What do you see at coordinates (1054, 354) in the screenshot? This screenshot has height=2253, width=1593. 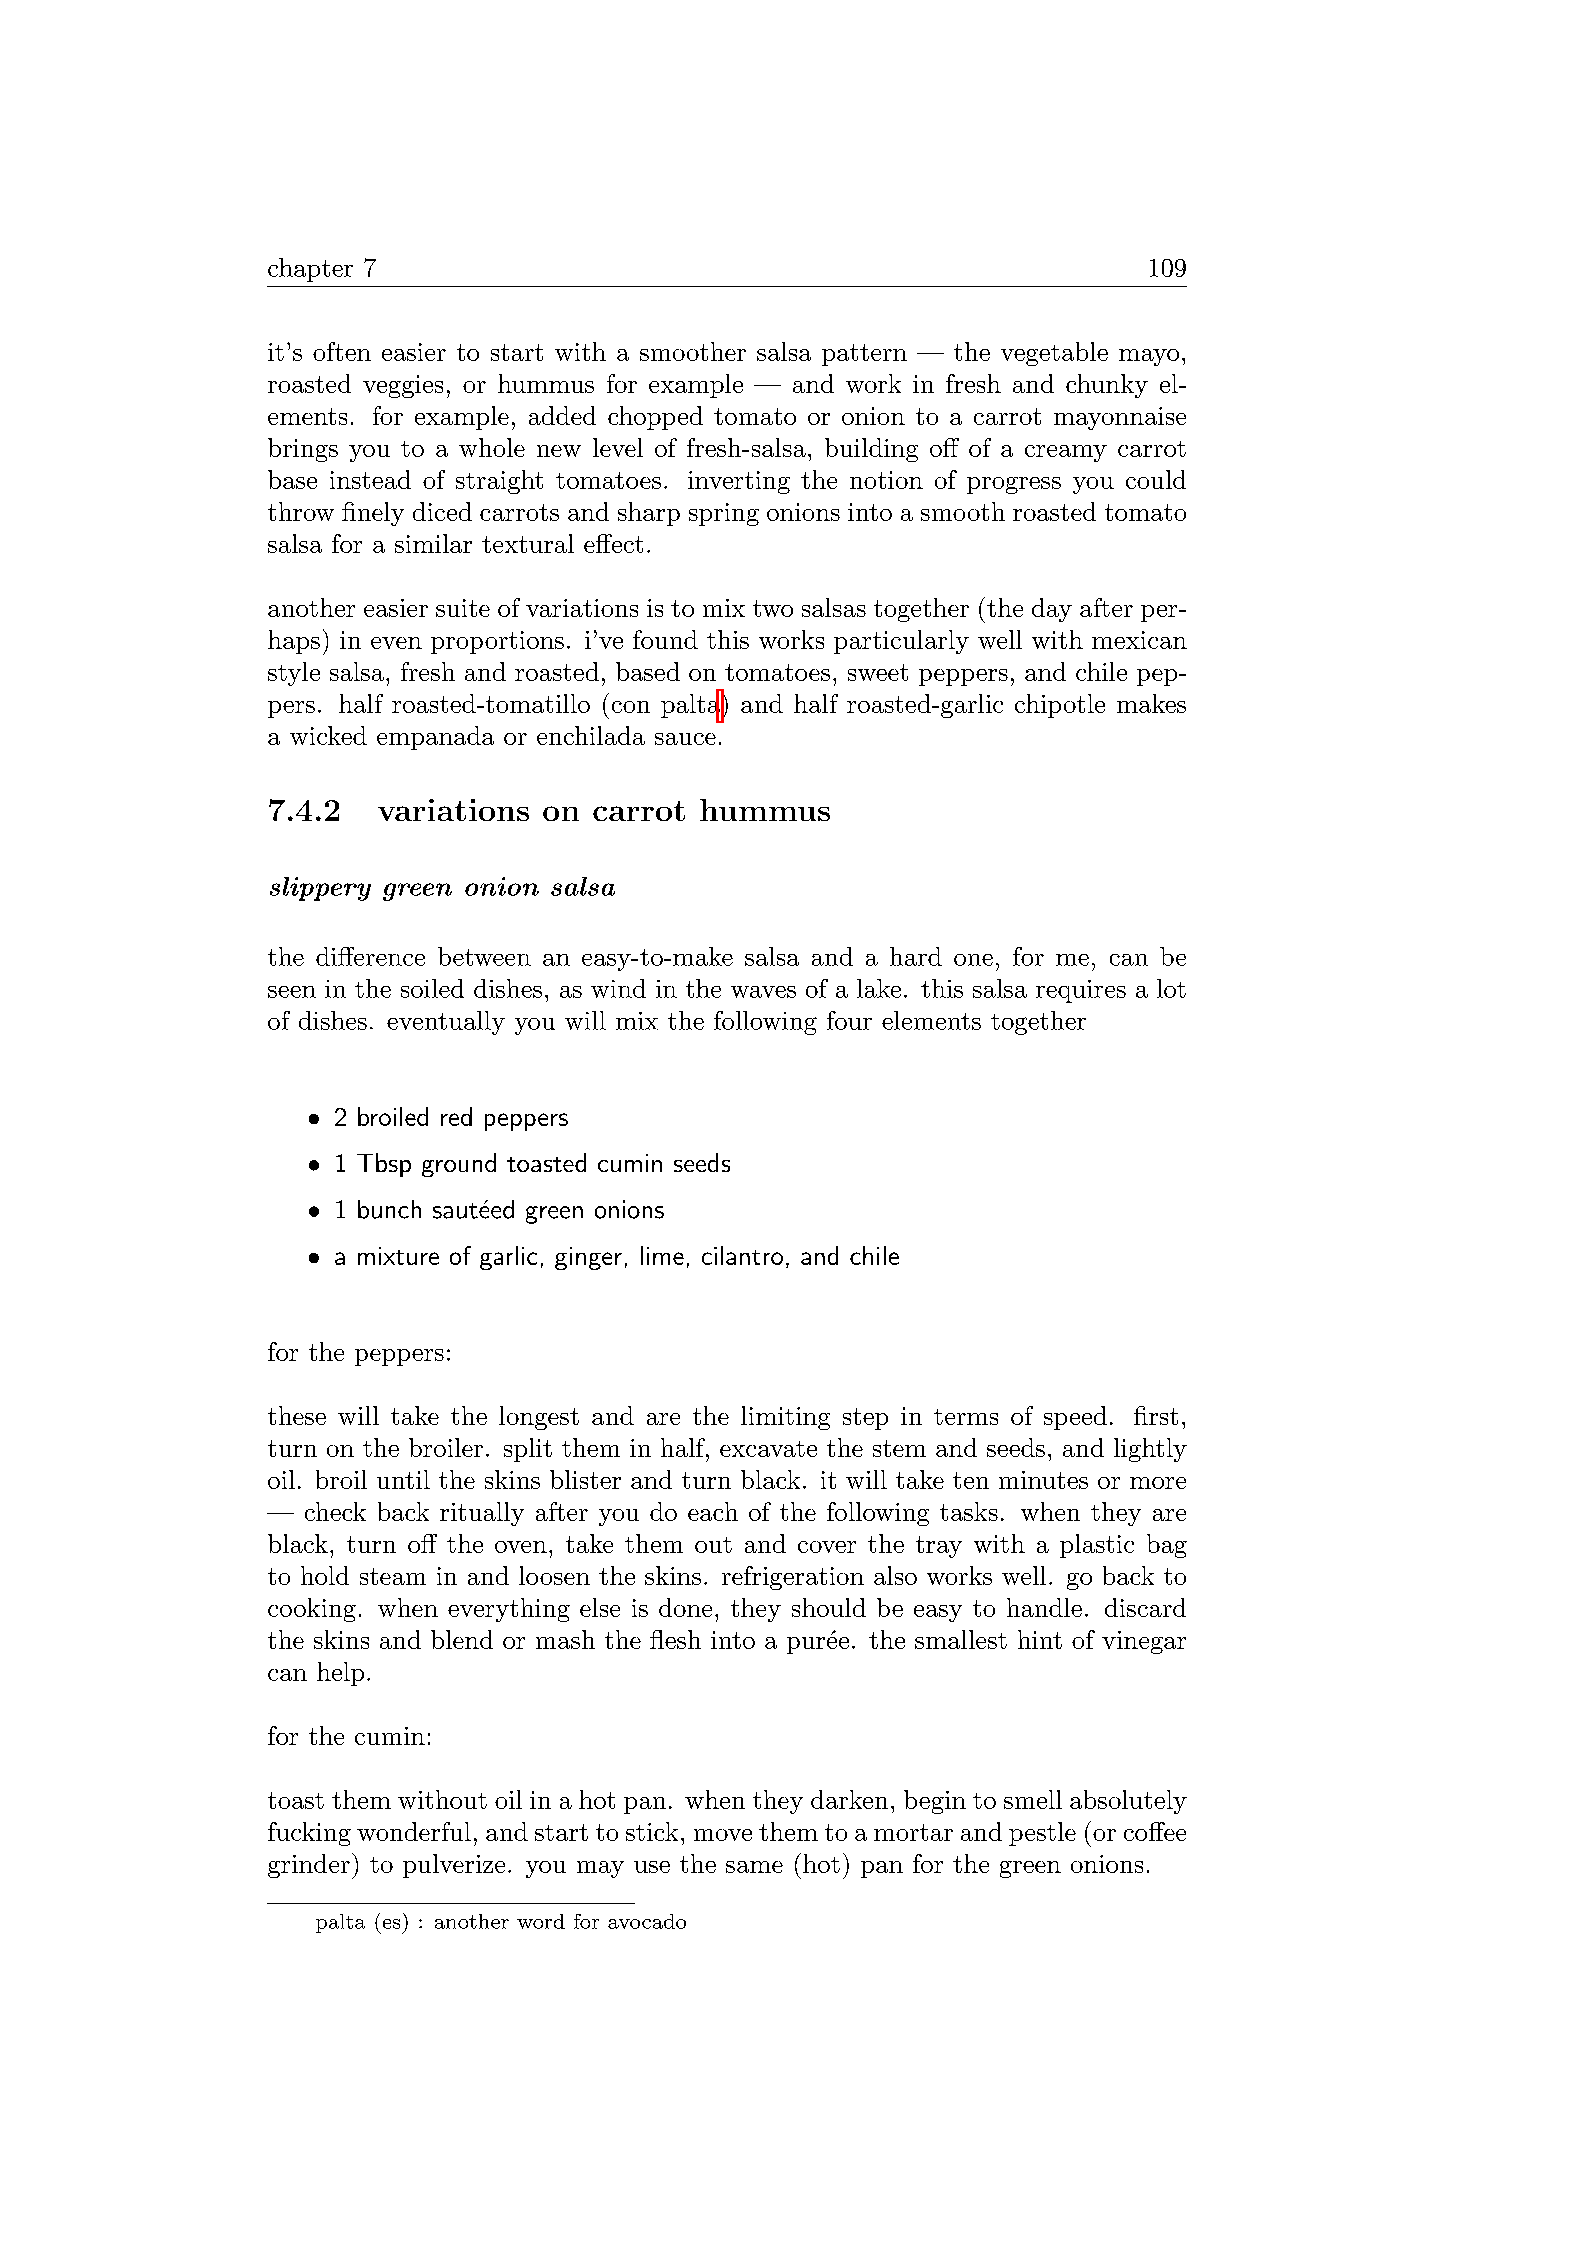 I see `vegetable` at bounding box center [1054, 354].
